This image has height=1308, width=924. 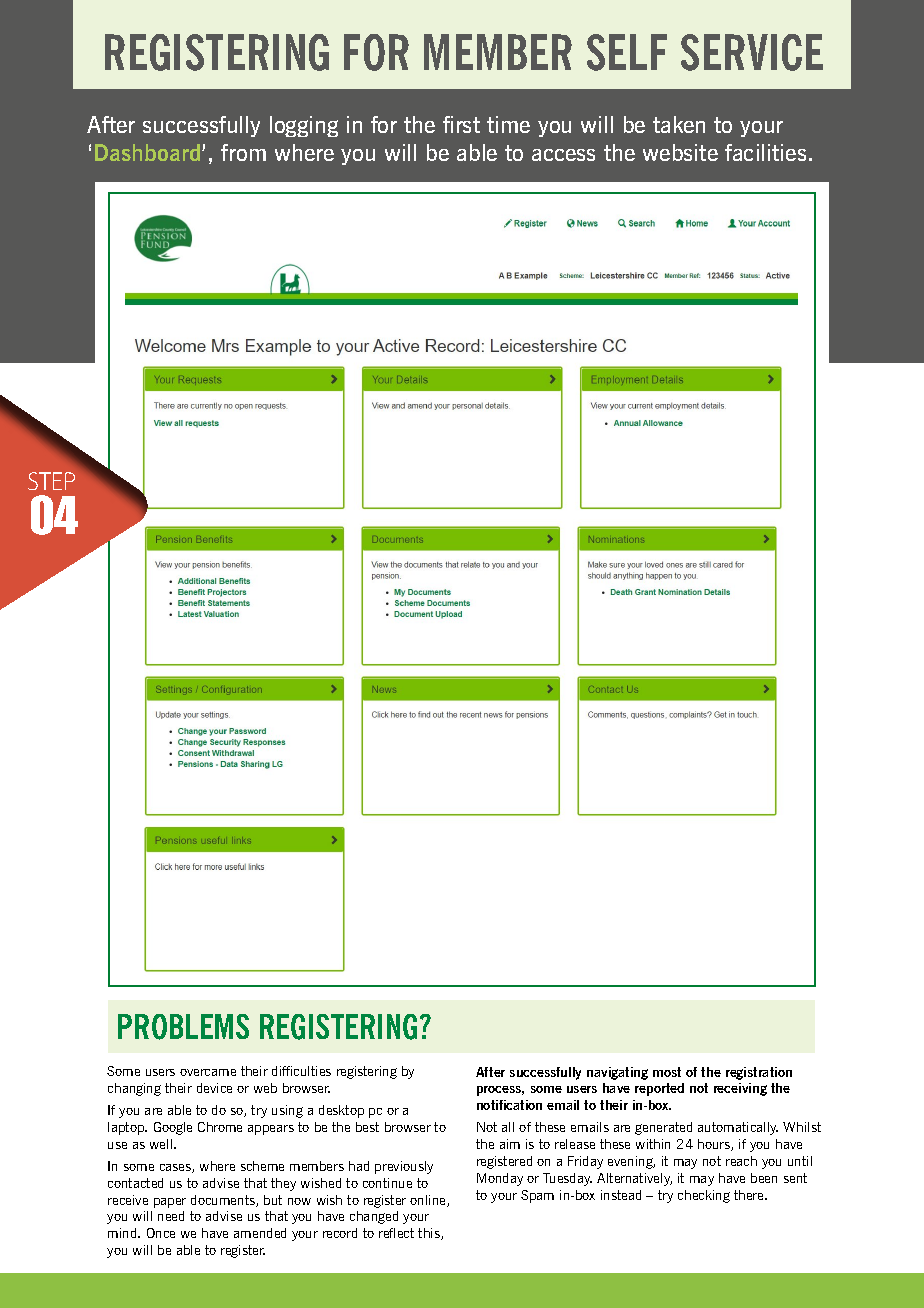 I want to click on overcame, so click(x=208, y=1072).
